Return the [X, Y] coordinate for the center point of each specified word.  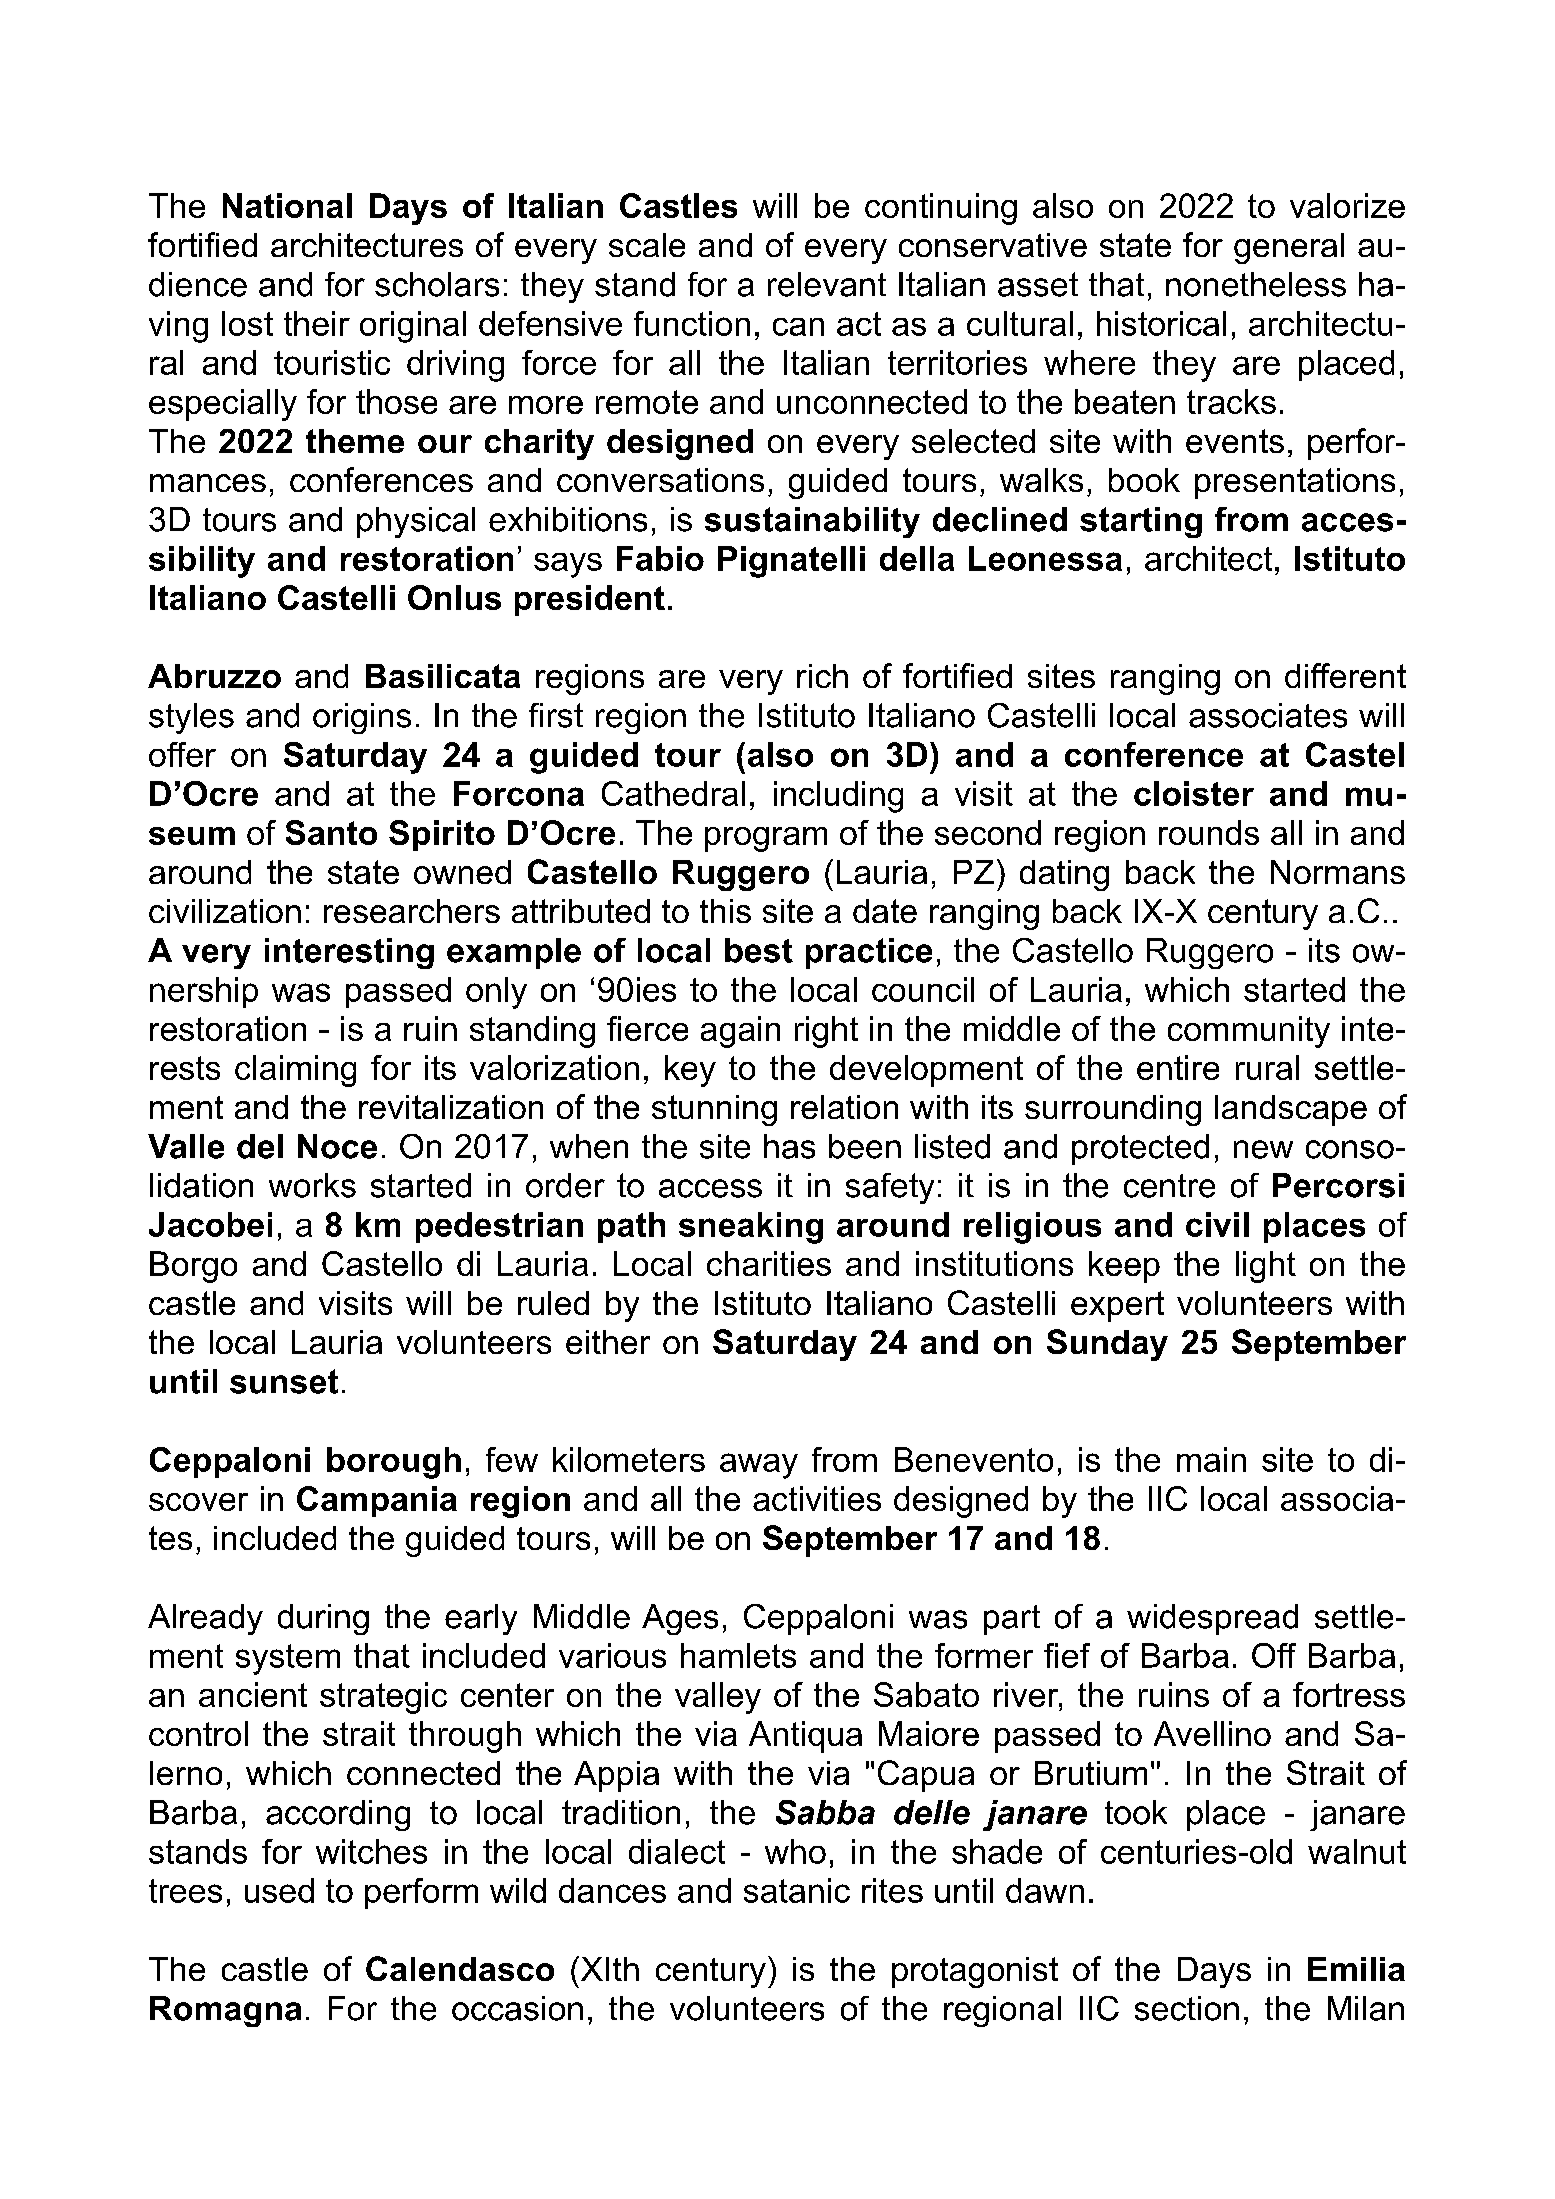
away [759, 1466]
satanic [797, 1890]
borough [394, 1463]
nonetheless [1256, 284]
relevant [827, 284]
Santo [331, 832]
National [287, 205]
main [1211, 1459]
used [279, 1890]
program [766, 839]
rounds [1209, 832]
